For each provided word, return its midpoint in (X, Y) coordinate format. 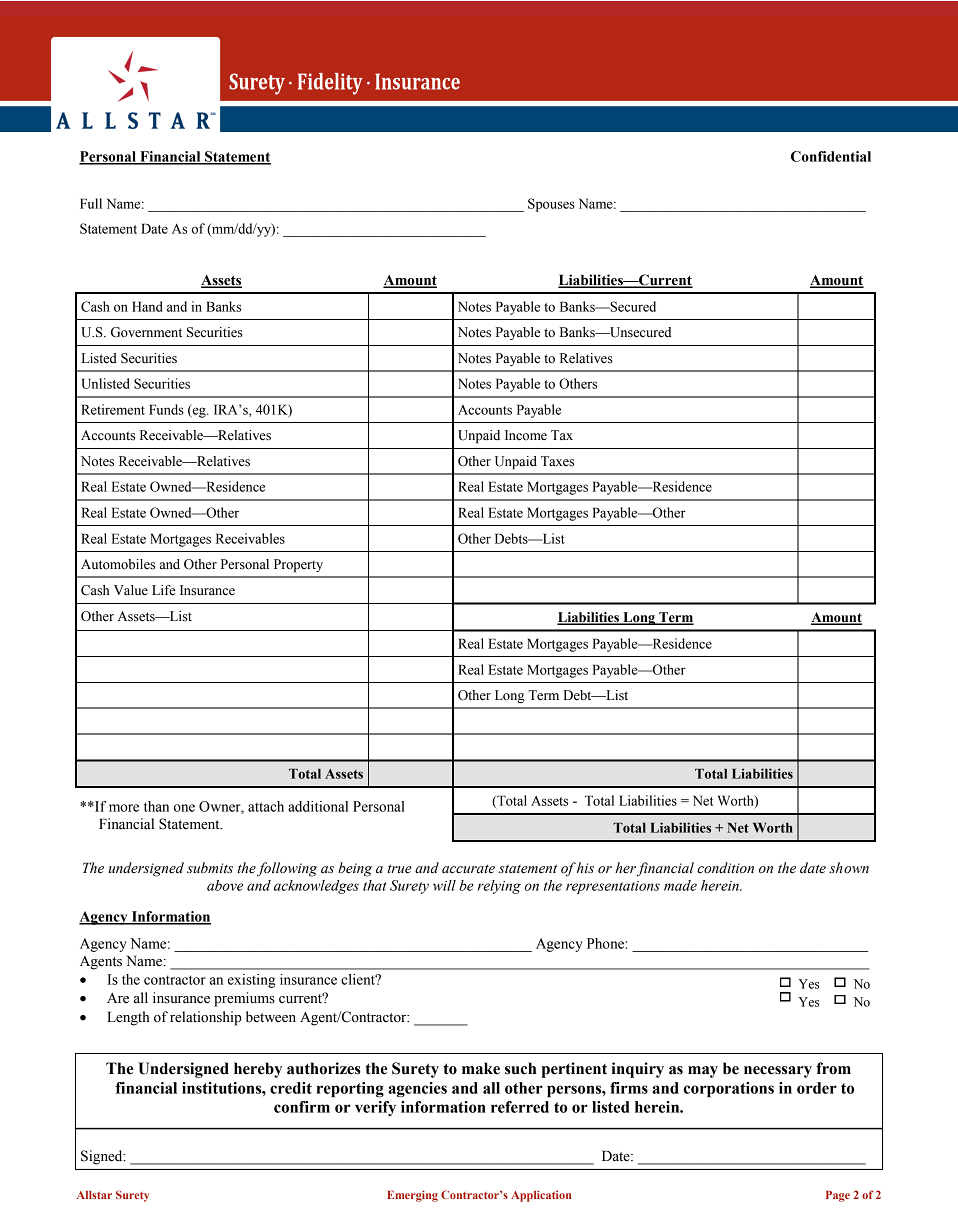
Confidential (831, 156)
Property (298, 565)
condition (725, 868)
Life (163, 590)
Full (91, 203)
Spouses (551, 205)
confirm (302, 1107)
